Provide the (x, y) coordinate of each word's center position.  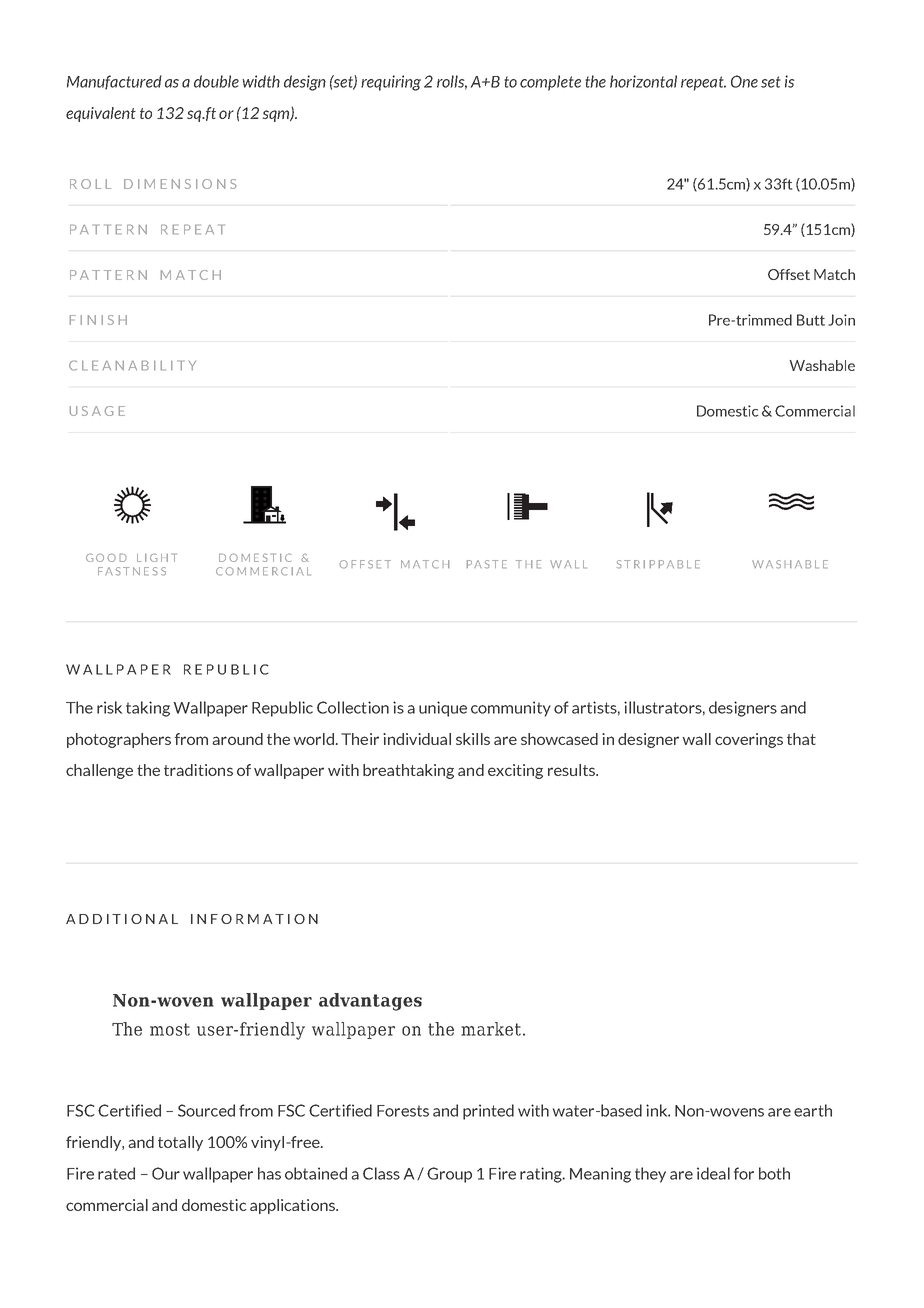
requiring (391, 83)
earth (813, 1110)
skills (473, 739)
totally (180, 1143)
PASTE (487, 564)
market (491, 1029)
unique (443, 709)
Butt (811, 320)
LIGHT (157, 557)
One (744, 81)
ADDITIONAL (122, 919)
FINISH (98, 320)
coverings (749, 740)
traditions (198, 770)
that (801, 739)
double (216, 81)
